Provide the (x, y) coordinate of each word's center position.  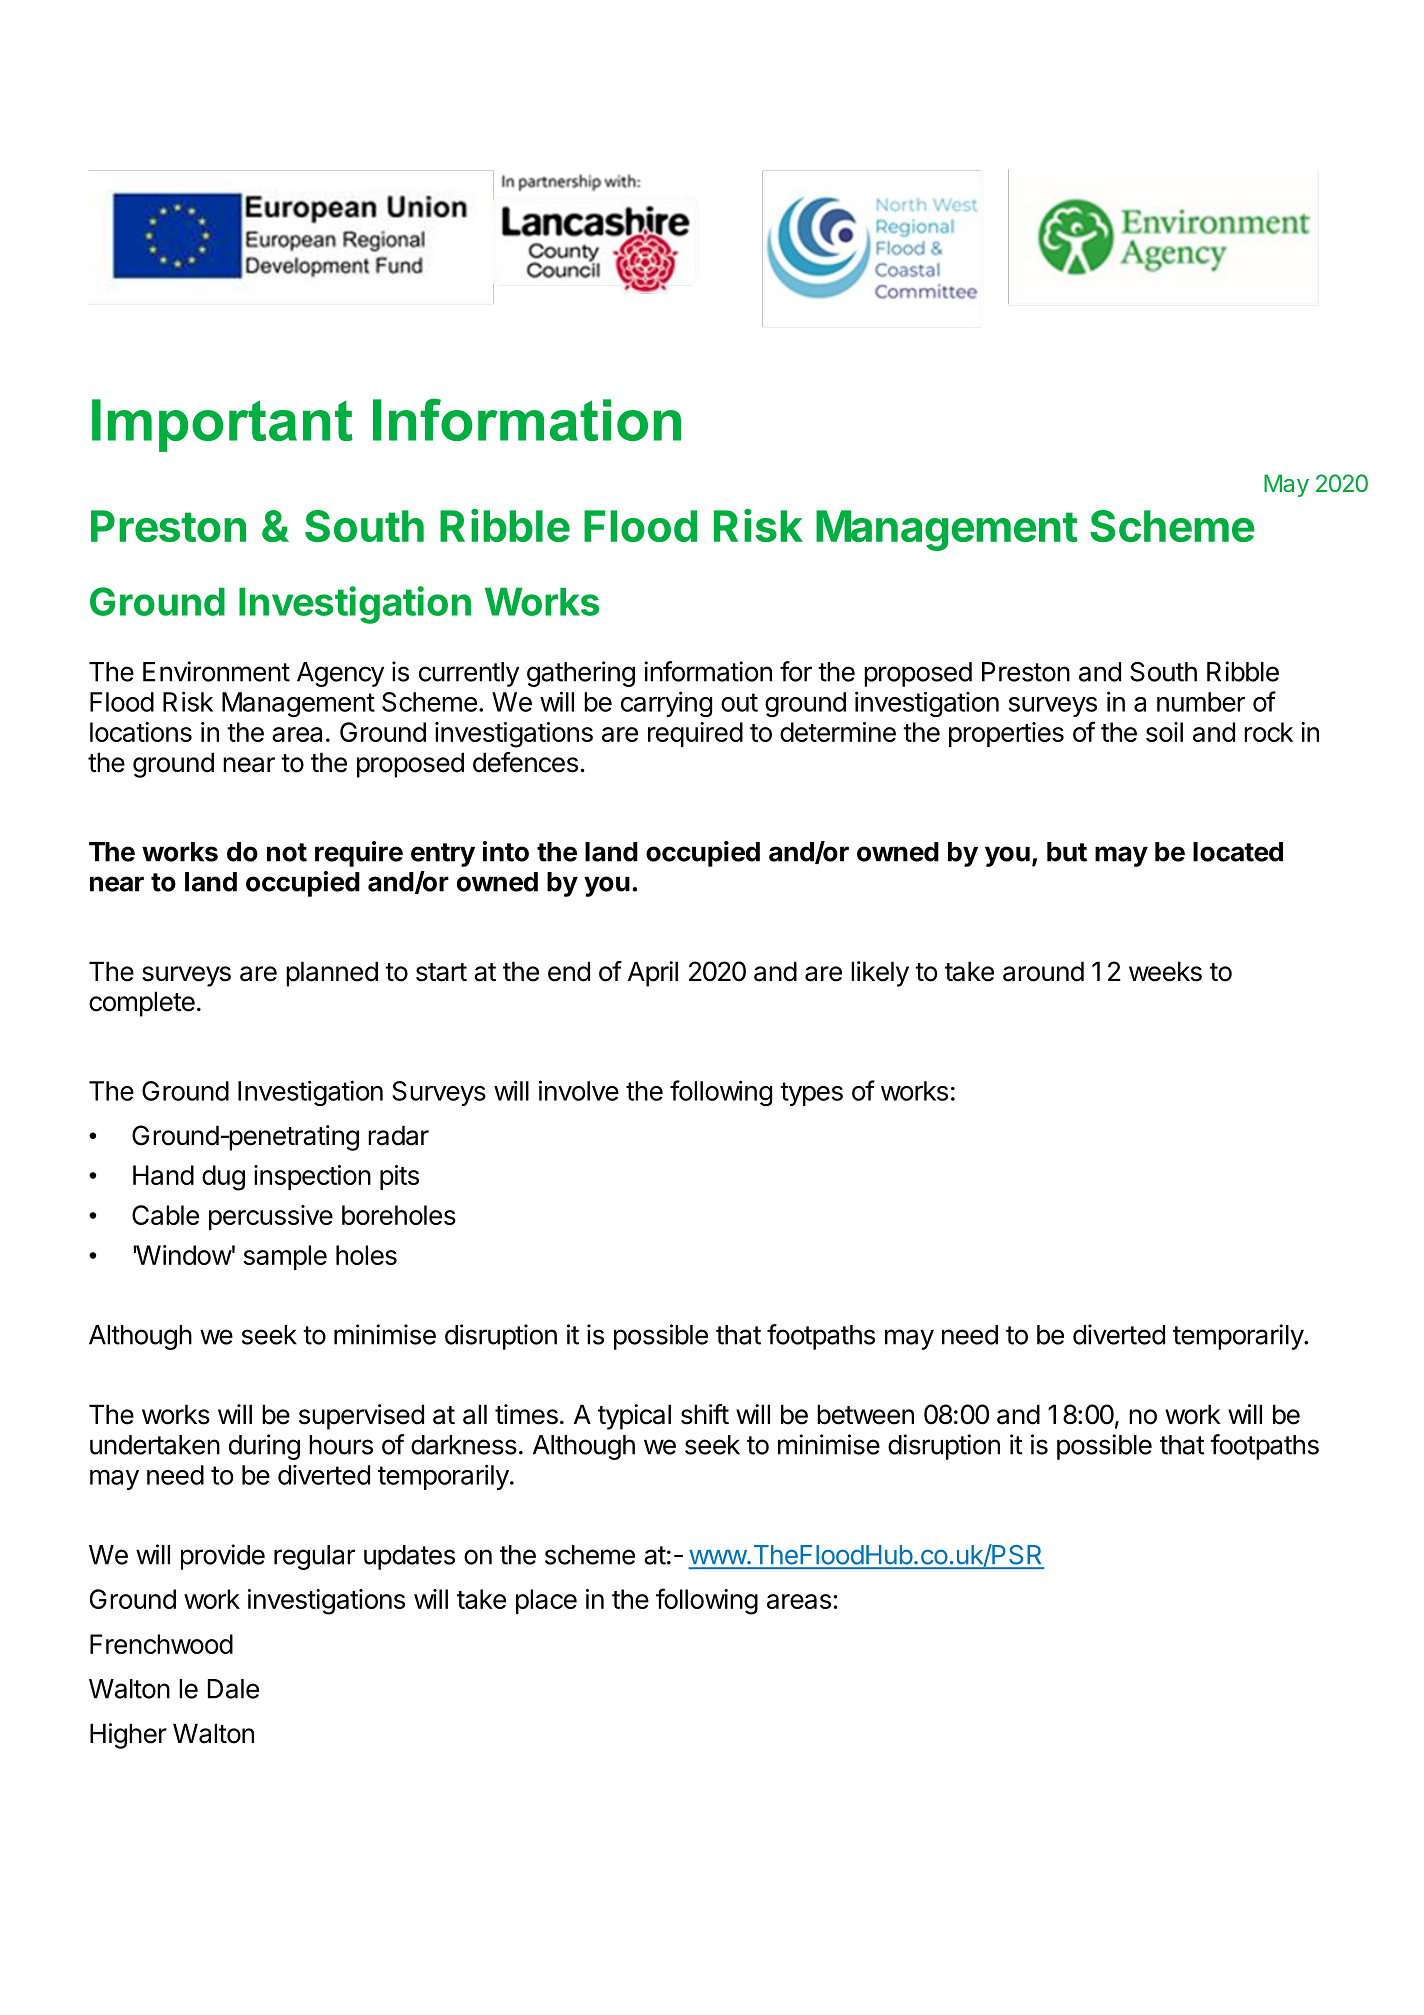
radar (398, 1135)
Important (222, 425)
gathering (581, 674)
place (546, 1601)
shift (705, 1414)
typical (634, 1417)
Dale (233, 1689)
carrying (666, 704)
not (287, 852)
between (865, 1414)
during (264, 1447)
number (1201, 702)
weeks (1165, 971)
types (811, 1094)
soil (1164, 732)
